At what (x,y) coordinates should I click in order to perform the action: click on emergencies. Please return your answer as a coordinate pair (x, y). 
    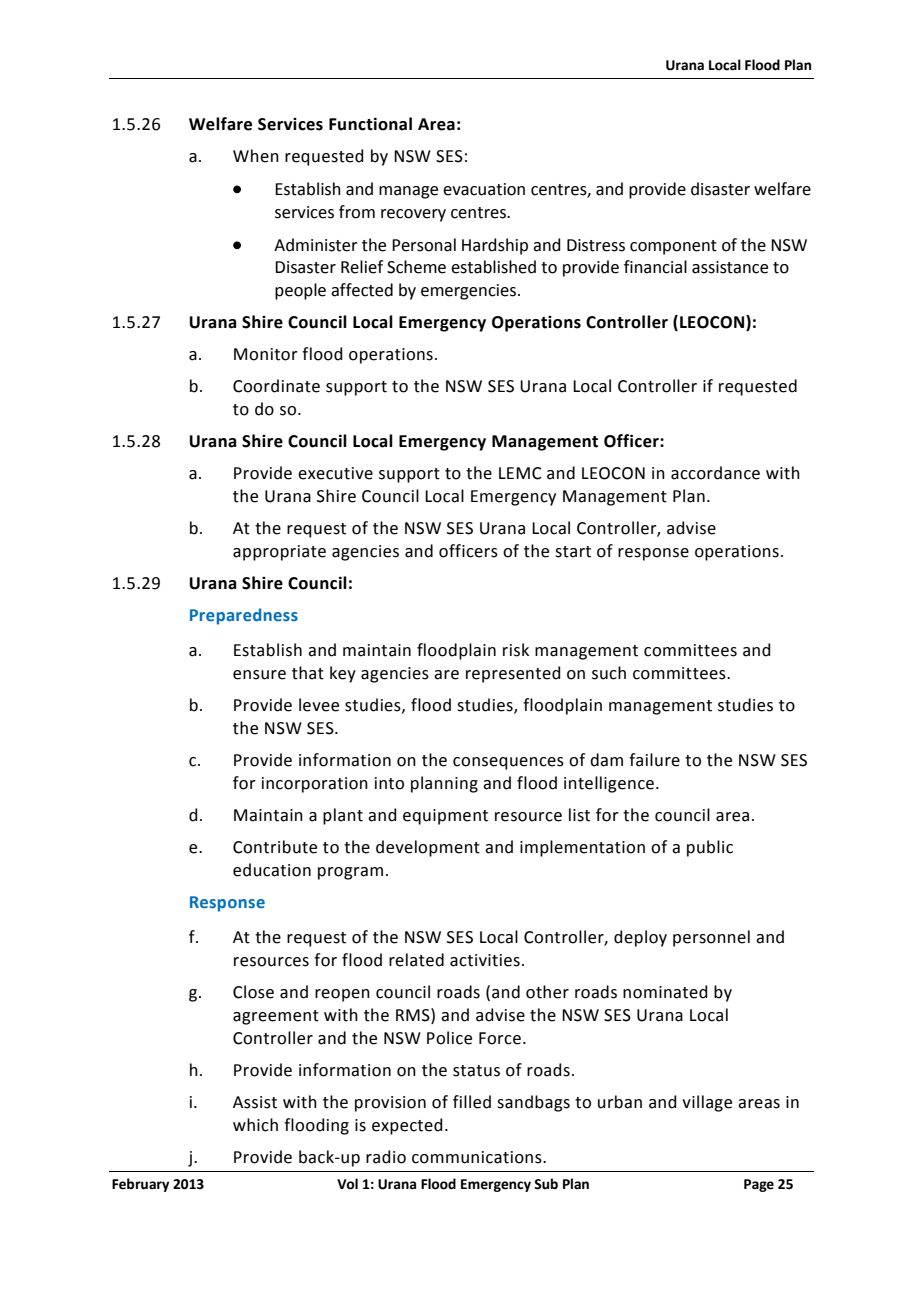
    Looking at the image, I should click on (470, 292).
